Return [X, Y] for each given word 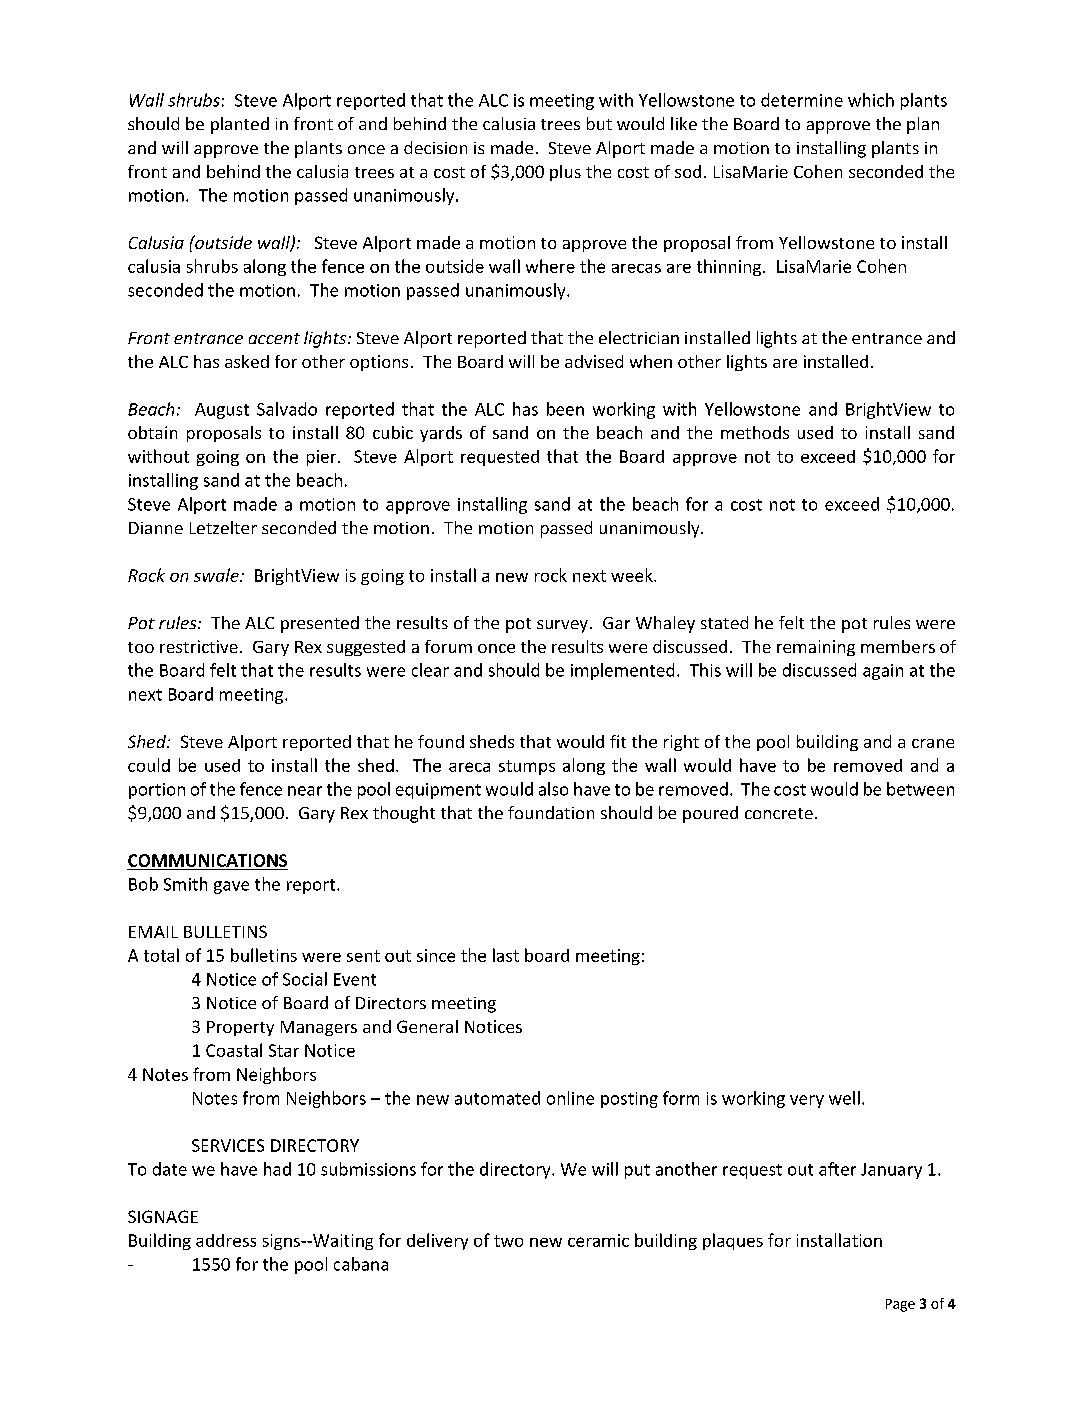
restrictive [199, 646]
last [506, 955]
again [883, 672]
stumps [527, 767]
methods [755, 432]
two [508, 1241]
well [844, 1098]
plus [565, 173]
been [565, 409]
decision [435, 147]
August [222, 411]
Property [240, 1028]
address [226, 1240]
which [871, 100]
